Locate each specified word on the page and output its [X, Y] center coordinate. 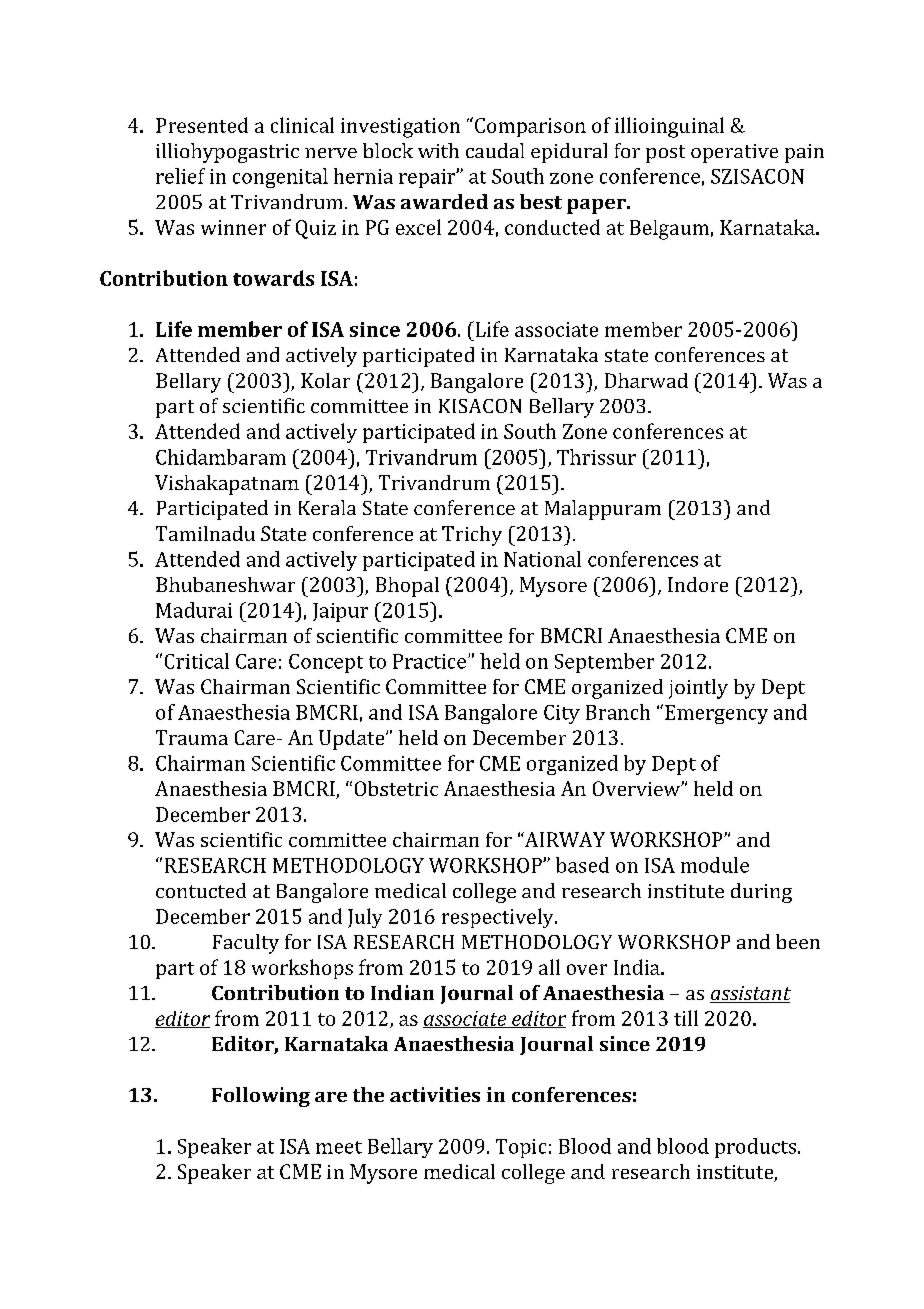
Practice [429, 661]
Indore [698, 584]
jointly [698, 689]
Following [261, 1097]
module [715, 865]
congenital [280, 178]
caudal [495, 150]
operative [734, 153]
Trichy [472, 536]
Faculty [246, 944]
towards [273, 278]
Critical [197, 661]
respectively [499, 918]
